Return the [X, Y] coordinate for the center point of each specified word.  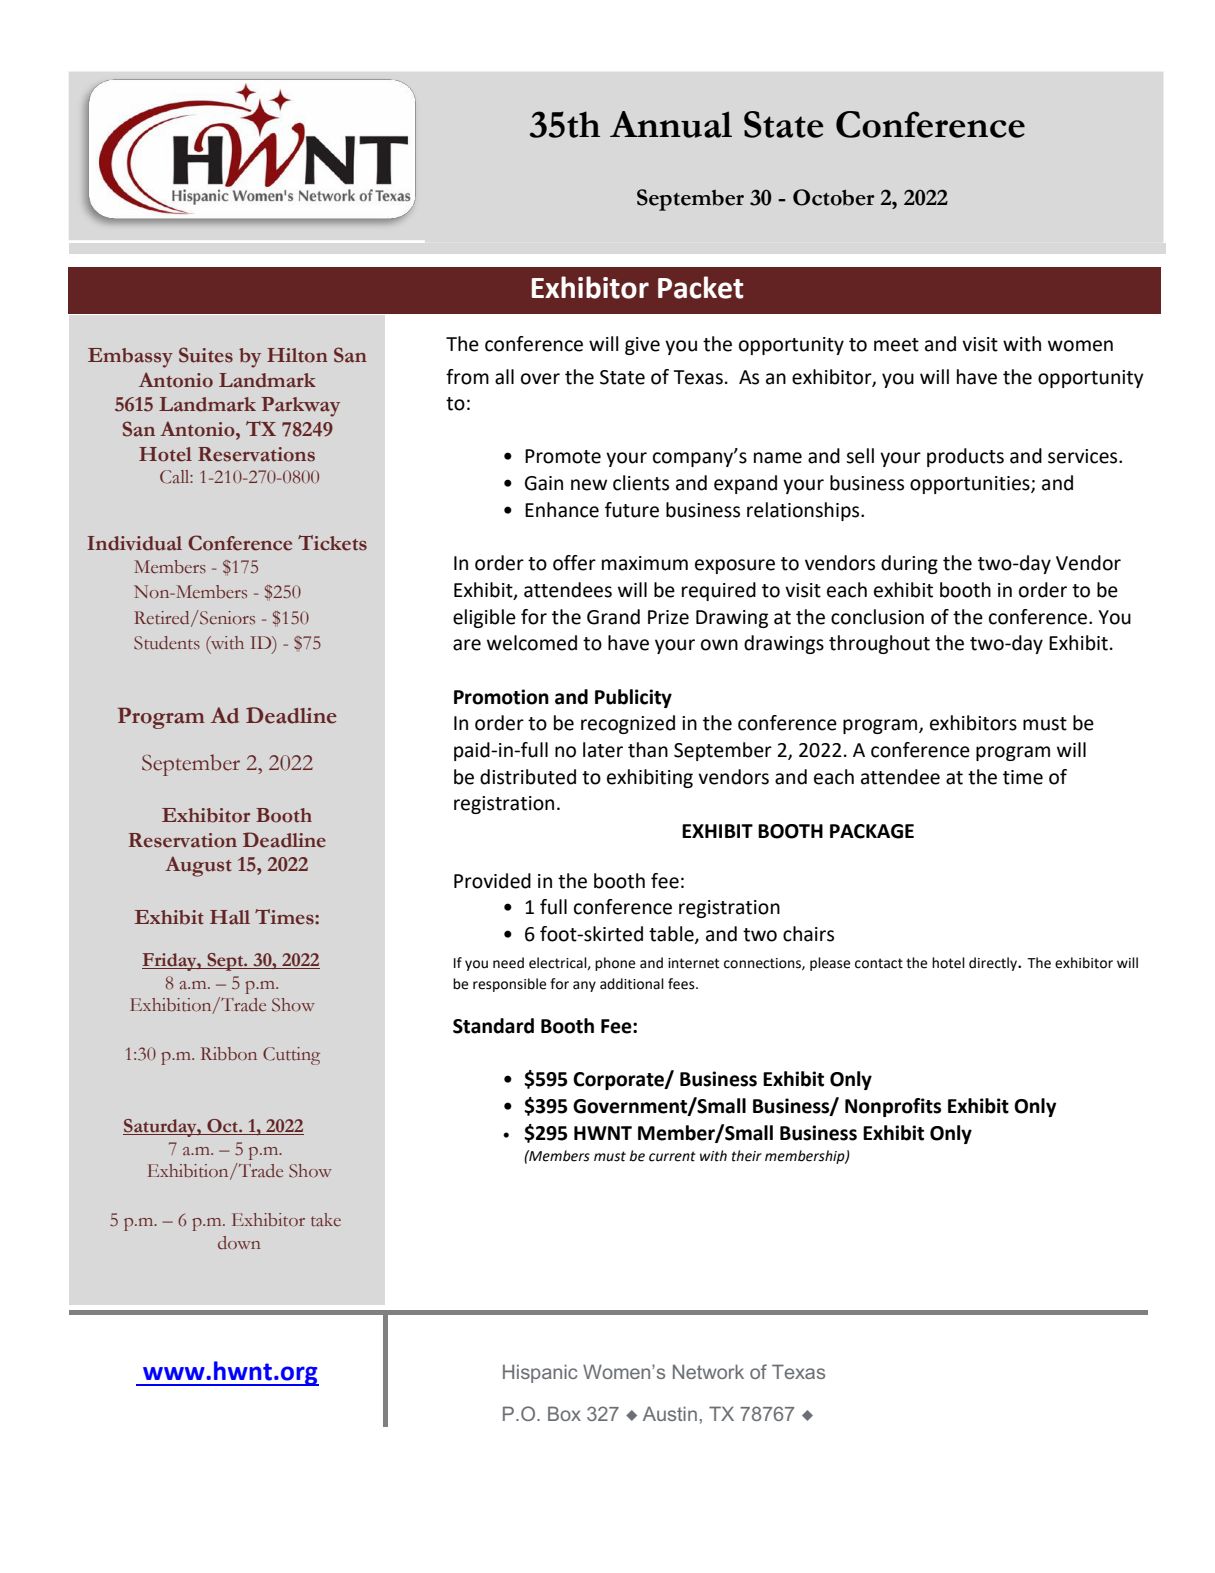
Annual [671, 124]
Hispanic [540, 1373]
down [239, 1243]
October [834, 197]
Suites [206, 355]
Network [708, 1371]
